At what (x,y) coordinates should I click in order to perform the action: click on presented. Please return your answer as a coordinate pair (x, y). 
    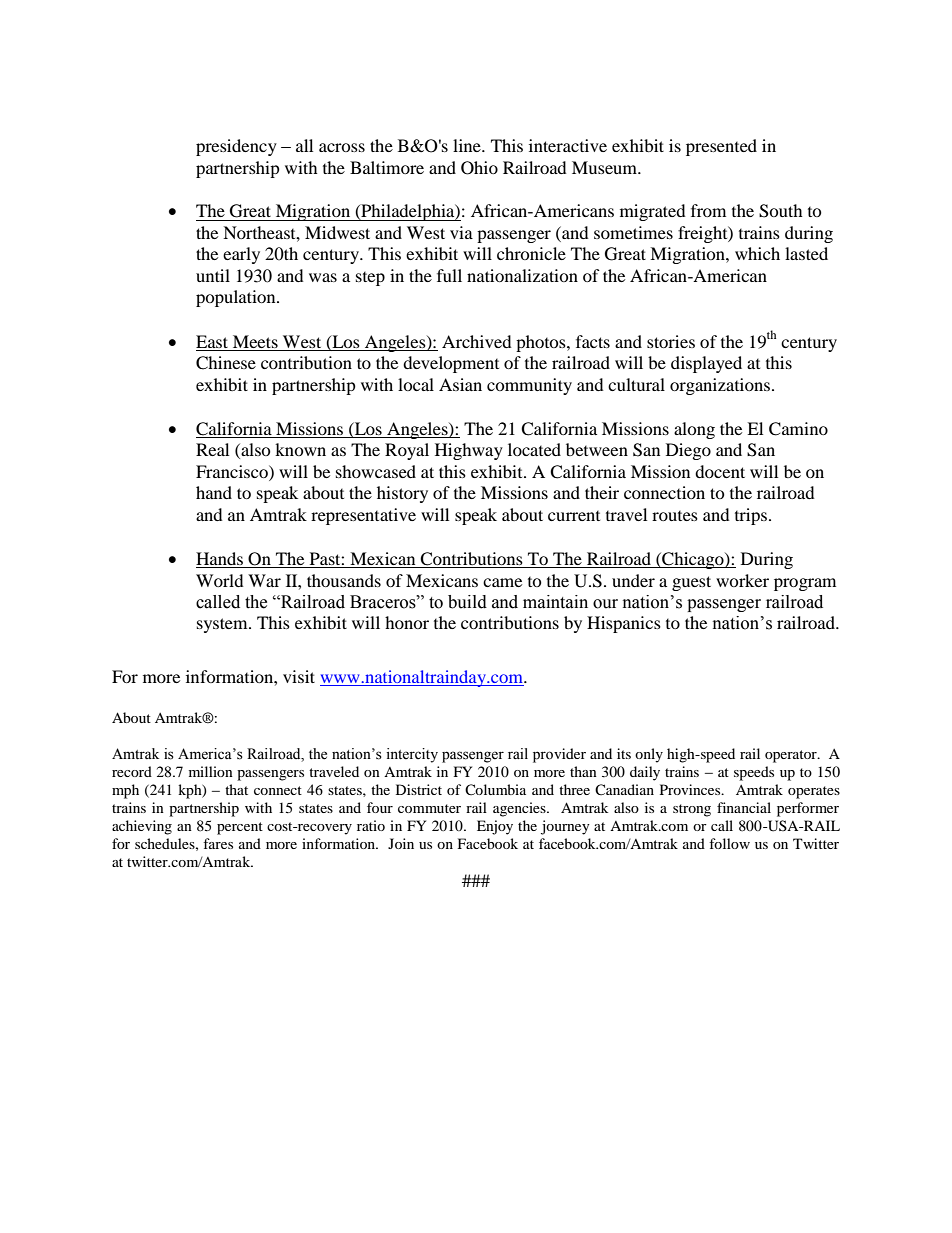
    Looking at the image, I should click on (721, 147).
